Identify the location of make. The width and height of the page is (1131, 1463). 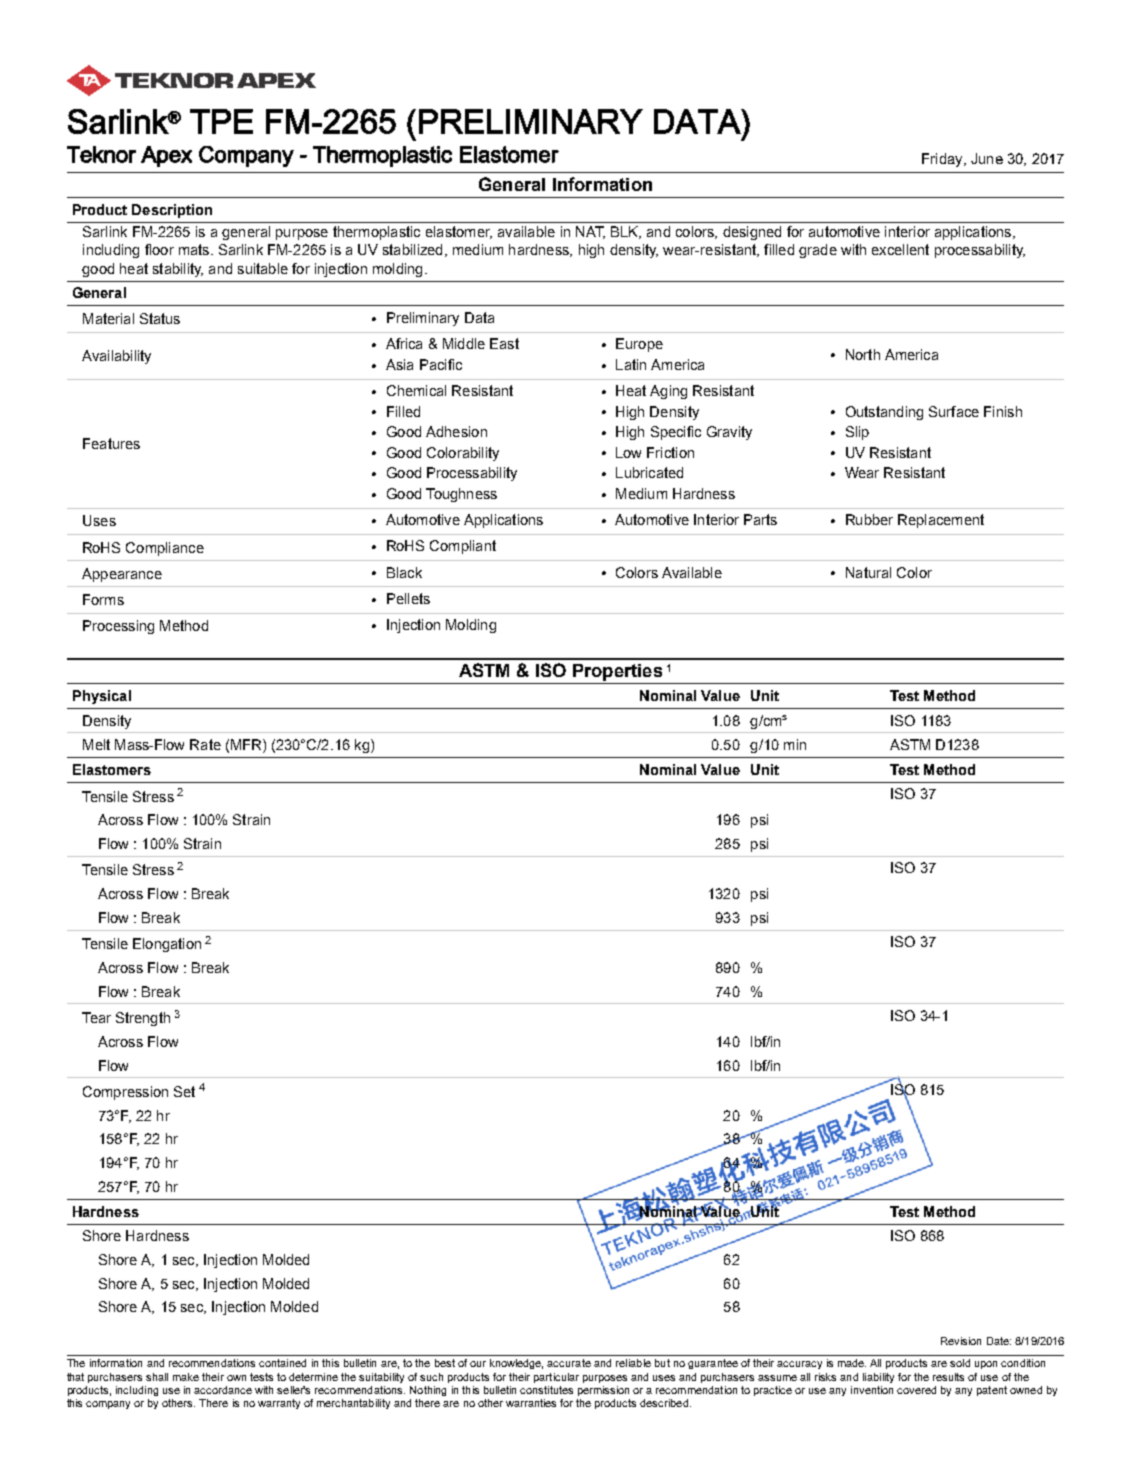
(186, 1377).
